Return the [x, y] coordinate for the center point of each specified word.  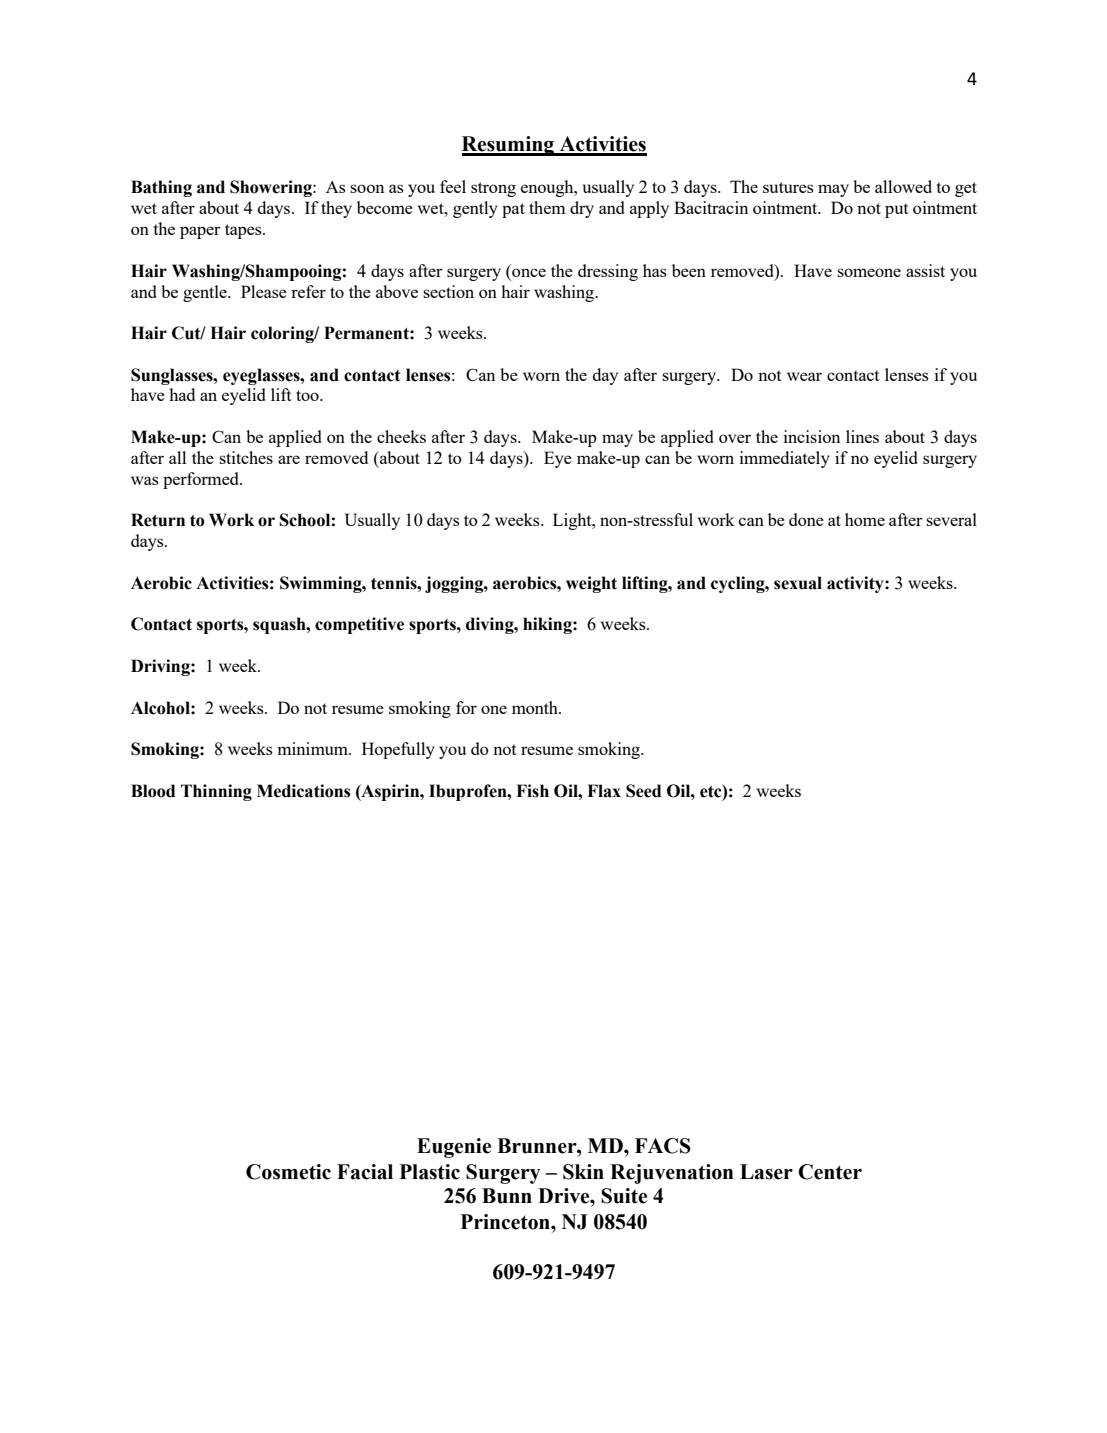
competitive [359, 625]
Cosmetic [288, 1172]
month [536, 707]
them [547, 207]
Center [830, 1172]
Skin [583, 1172]
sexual [798, 583]
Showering [272, 188]
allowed [903, 186]
